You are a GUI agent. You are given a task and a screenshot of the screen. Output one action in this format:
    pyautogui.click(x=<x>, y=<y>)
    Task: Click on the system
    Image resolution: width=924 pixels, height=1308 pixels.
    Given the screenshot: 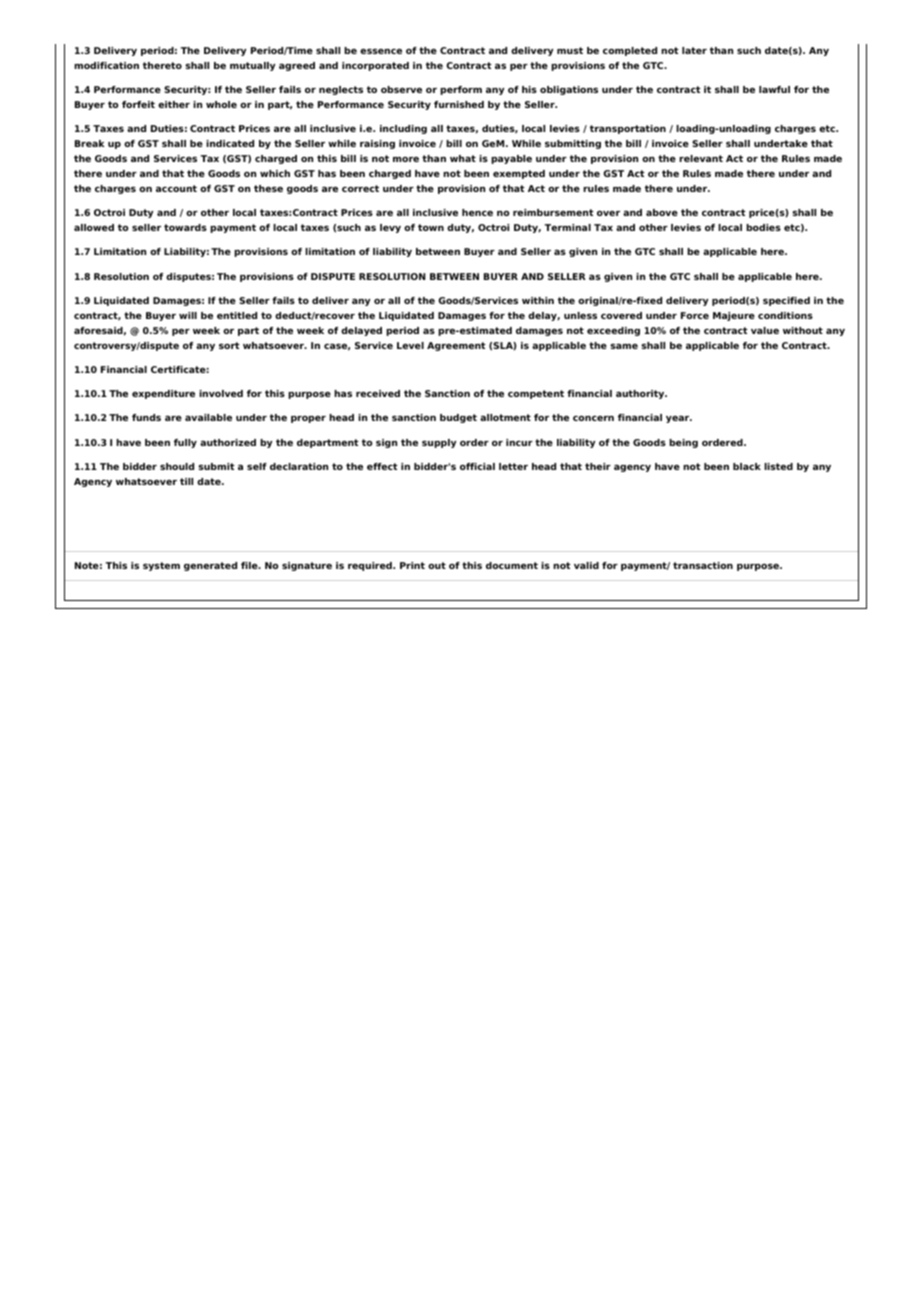 What is the action you would take?
    pyautogui.click(x=161, y=566)
